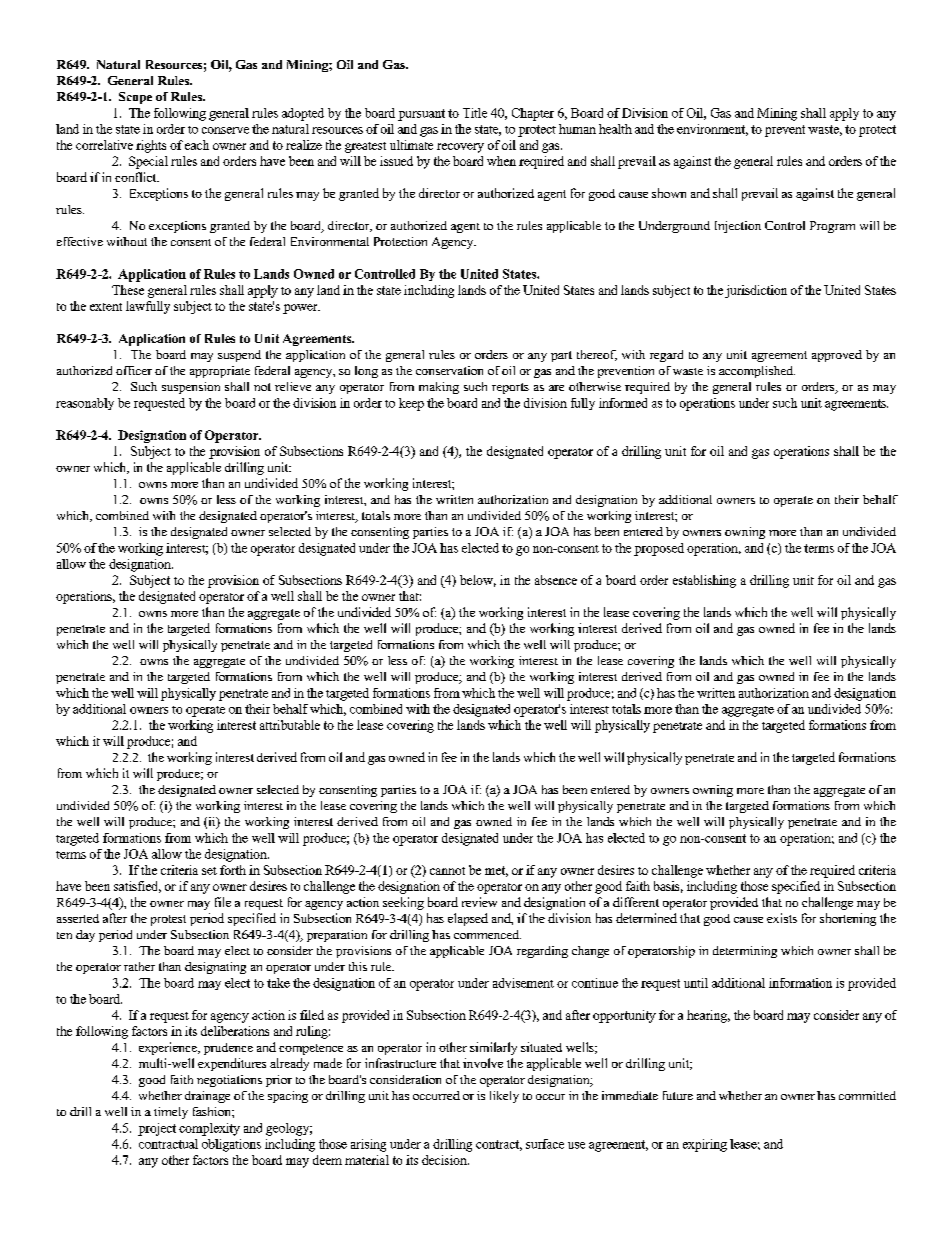 This screenshot has height=1233, width=952. I want to click on absence, so click(556, 580).
